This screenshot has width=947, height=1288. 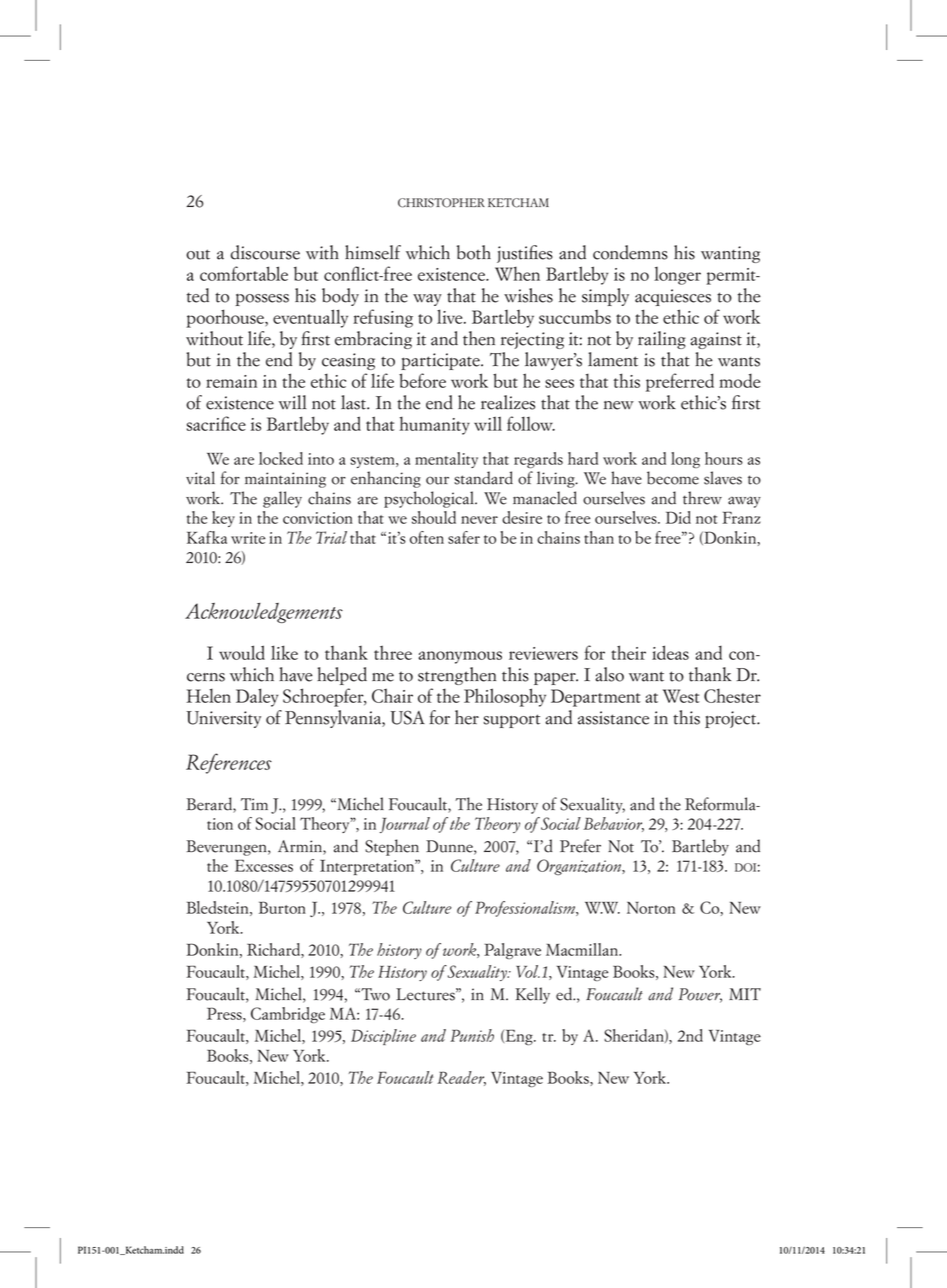 I want to click on West, so click(x=681, y=696).
